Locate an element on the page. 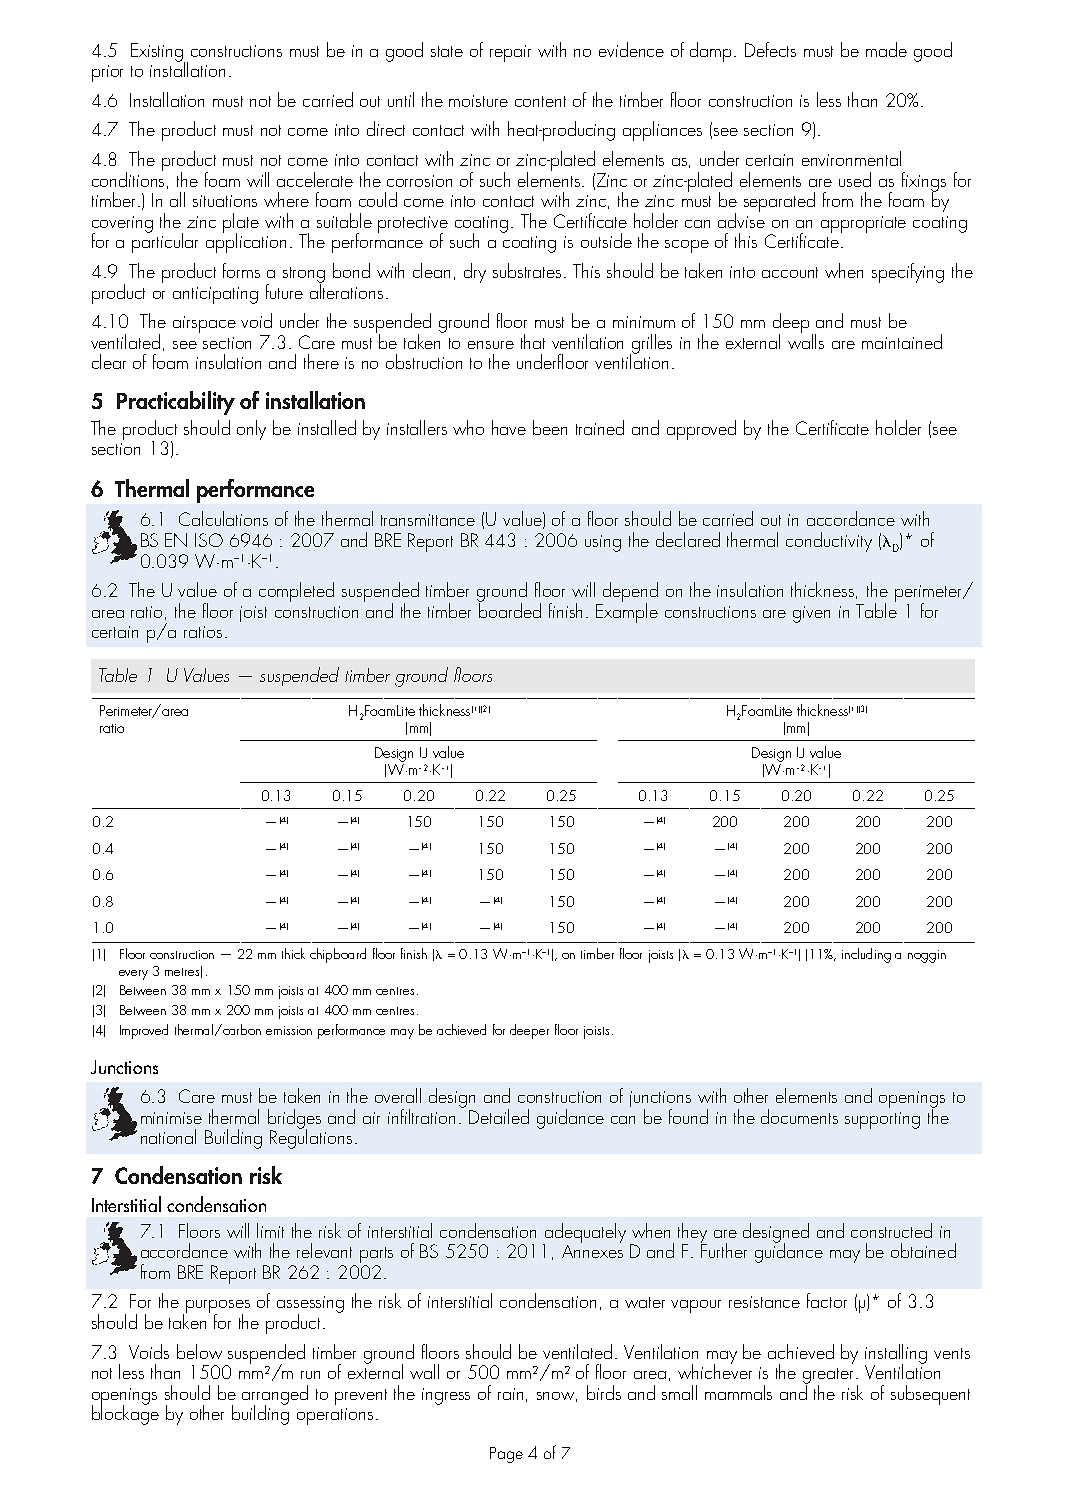  Detailed is located at coordinates (499, 1116).
